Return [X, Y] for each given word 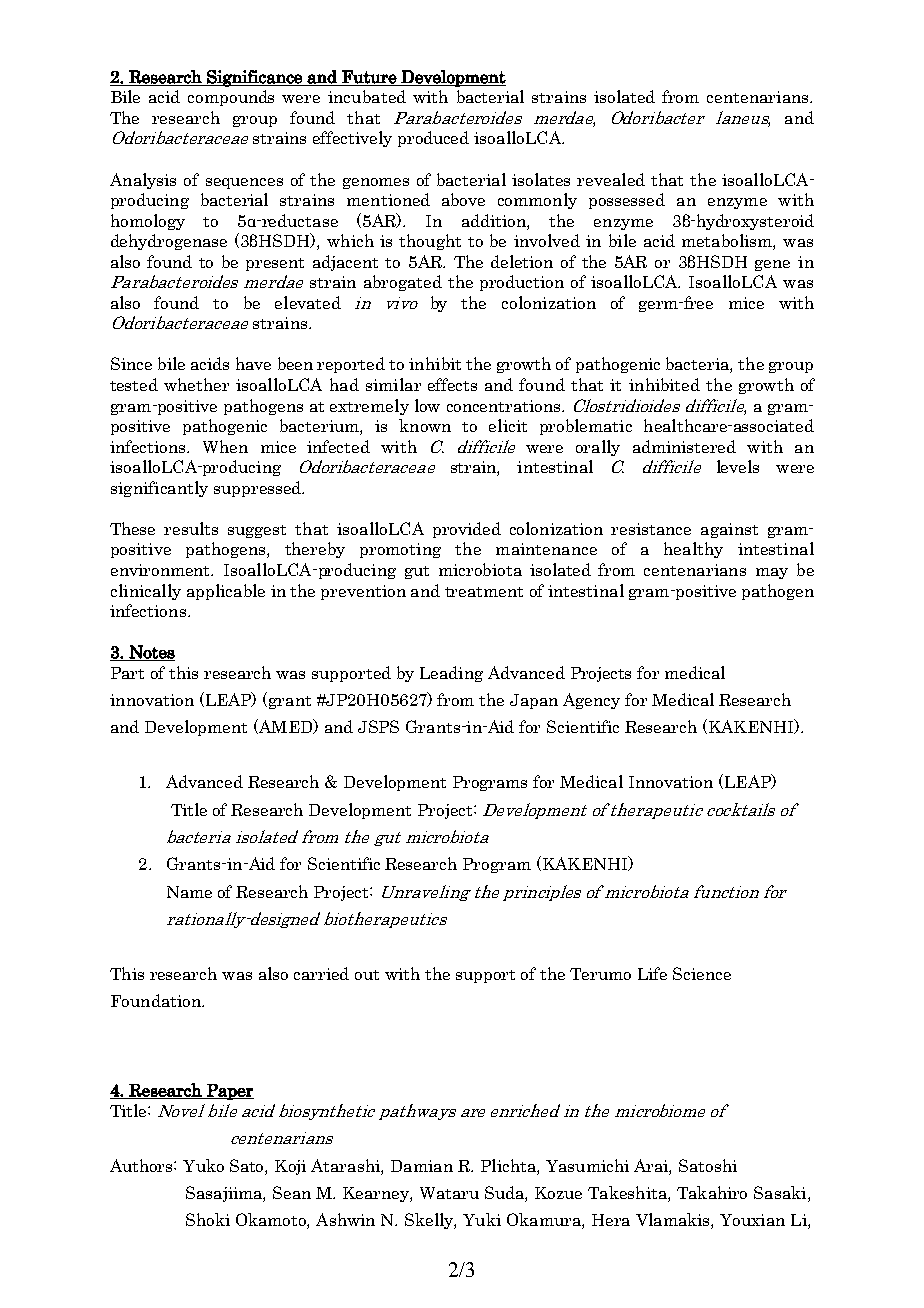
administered [684, 446]
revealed [611, 179]
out [367, 975]
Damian [422, 1166]
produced [433, 139]
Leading [451, 674]
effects [452, 384]
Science [702, 973]
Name [189, 892]
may [772, 573]
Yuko [203, 1165]
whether [196, 384]
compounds [231, 98]
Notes [151, 653]
